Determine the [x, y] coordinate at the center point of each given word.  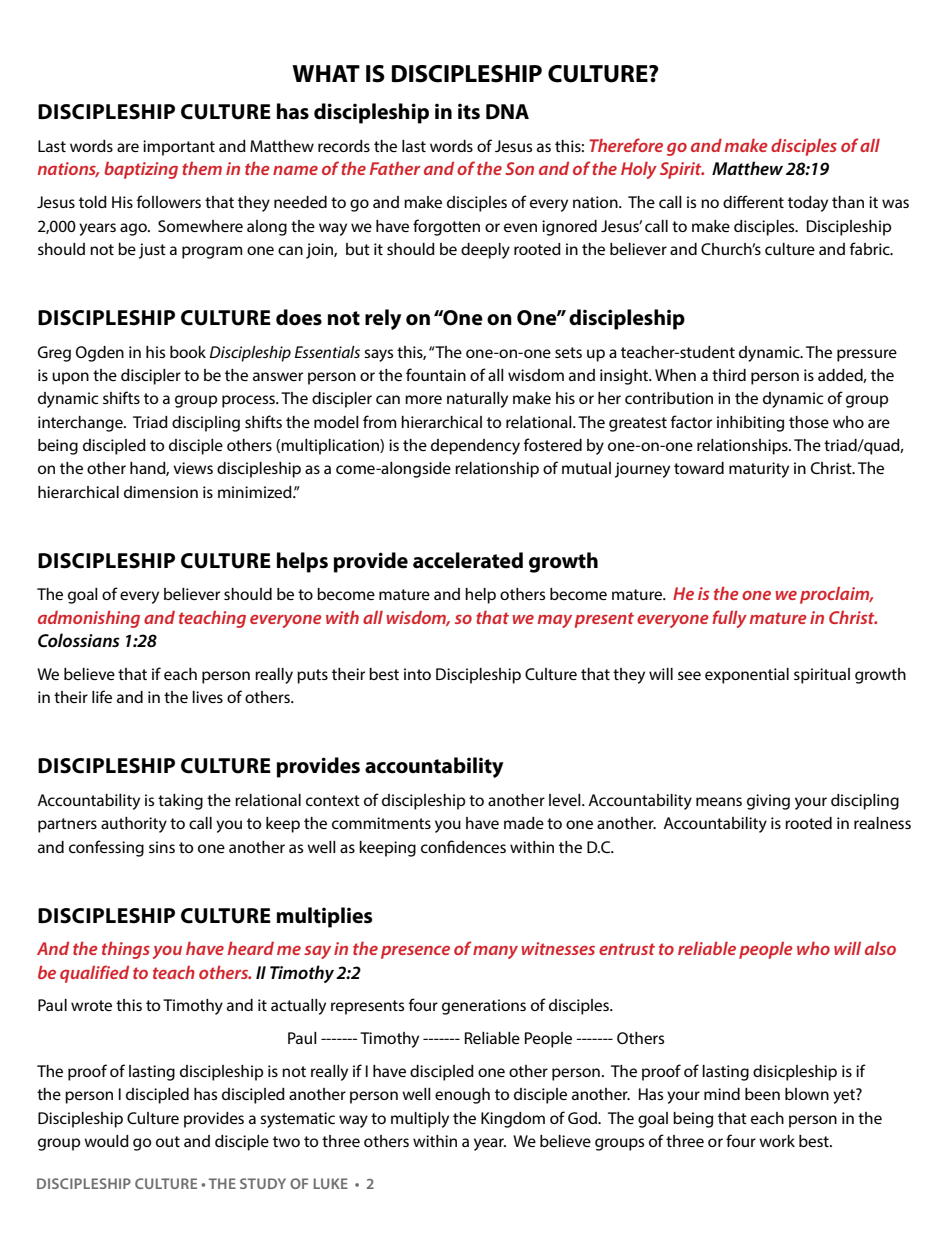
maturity [759, 470]
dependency [475, 447]
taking [180, 802]
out [168, 1141]
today [808, 204]
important [179, 148]
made [524, 823]
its [469, 111]
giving [768, 802]
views [193, 468]
